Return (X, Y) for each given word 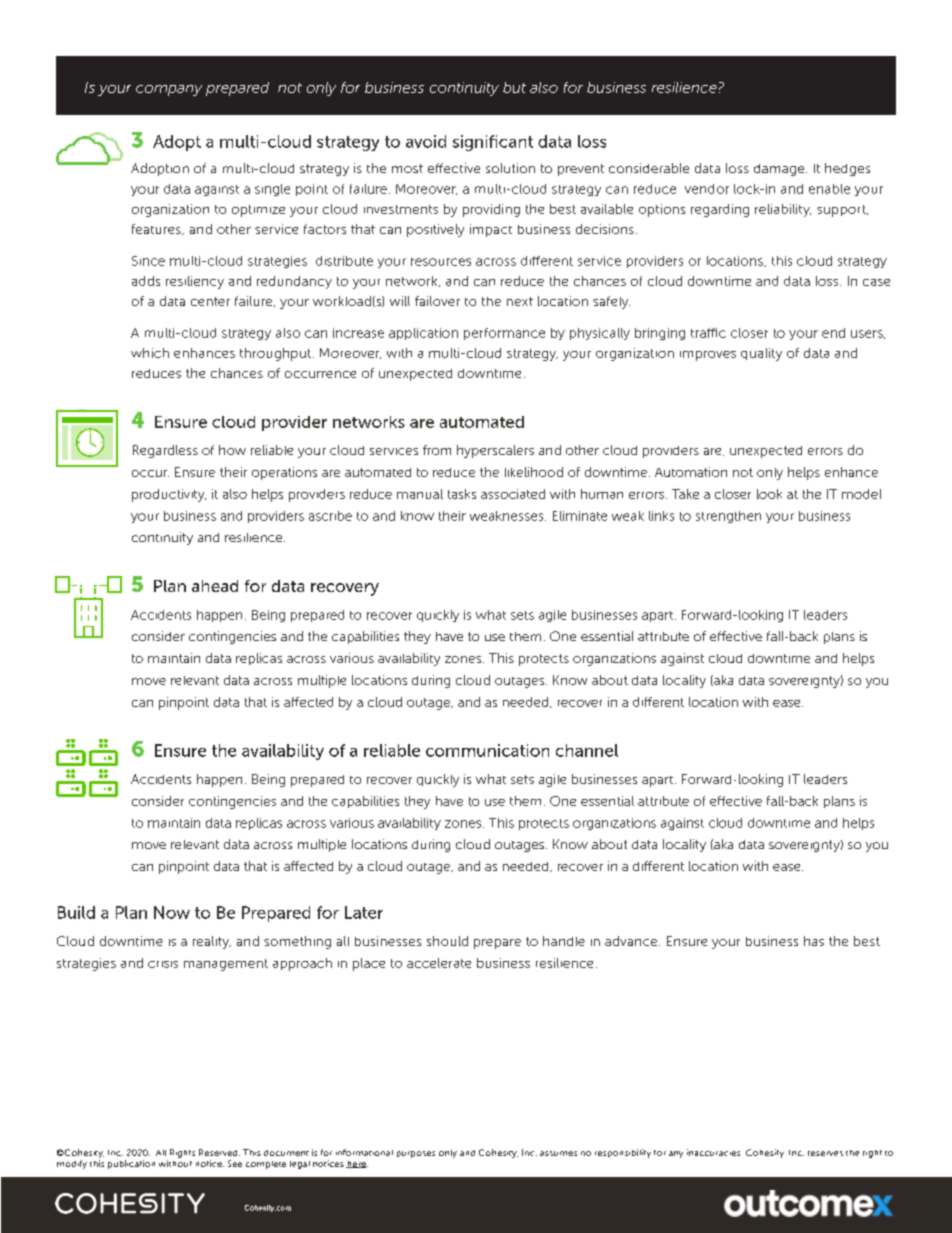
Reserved (219, 1152)
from (437, 450)
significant (493, 143)
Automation (691, 472)
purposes (416, 1154)
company (169, 90)
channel (587, 750)
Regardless (165, 451)
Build (76, 912)
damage (780, 170)
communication (487, 750)
